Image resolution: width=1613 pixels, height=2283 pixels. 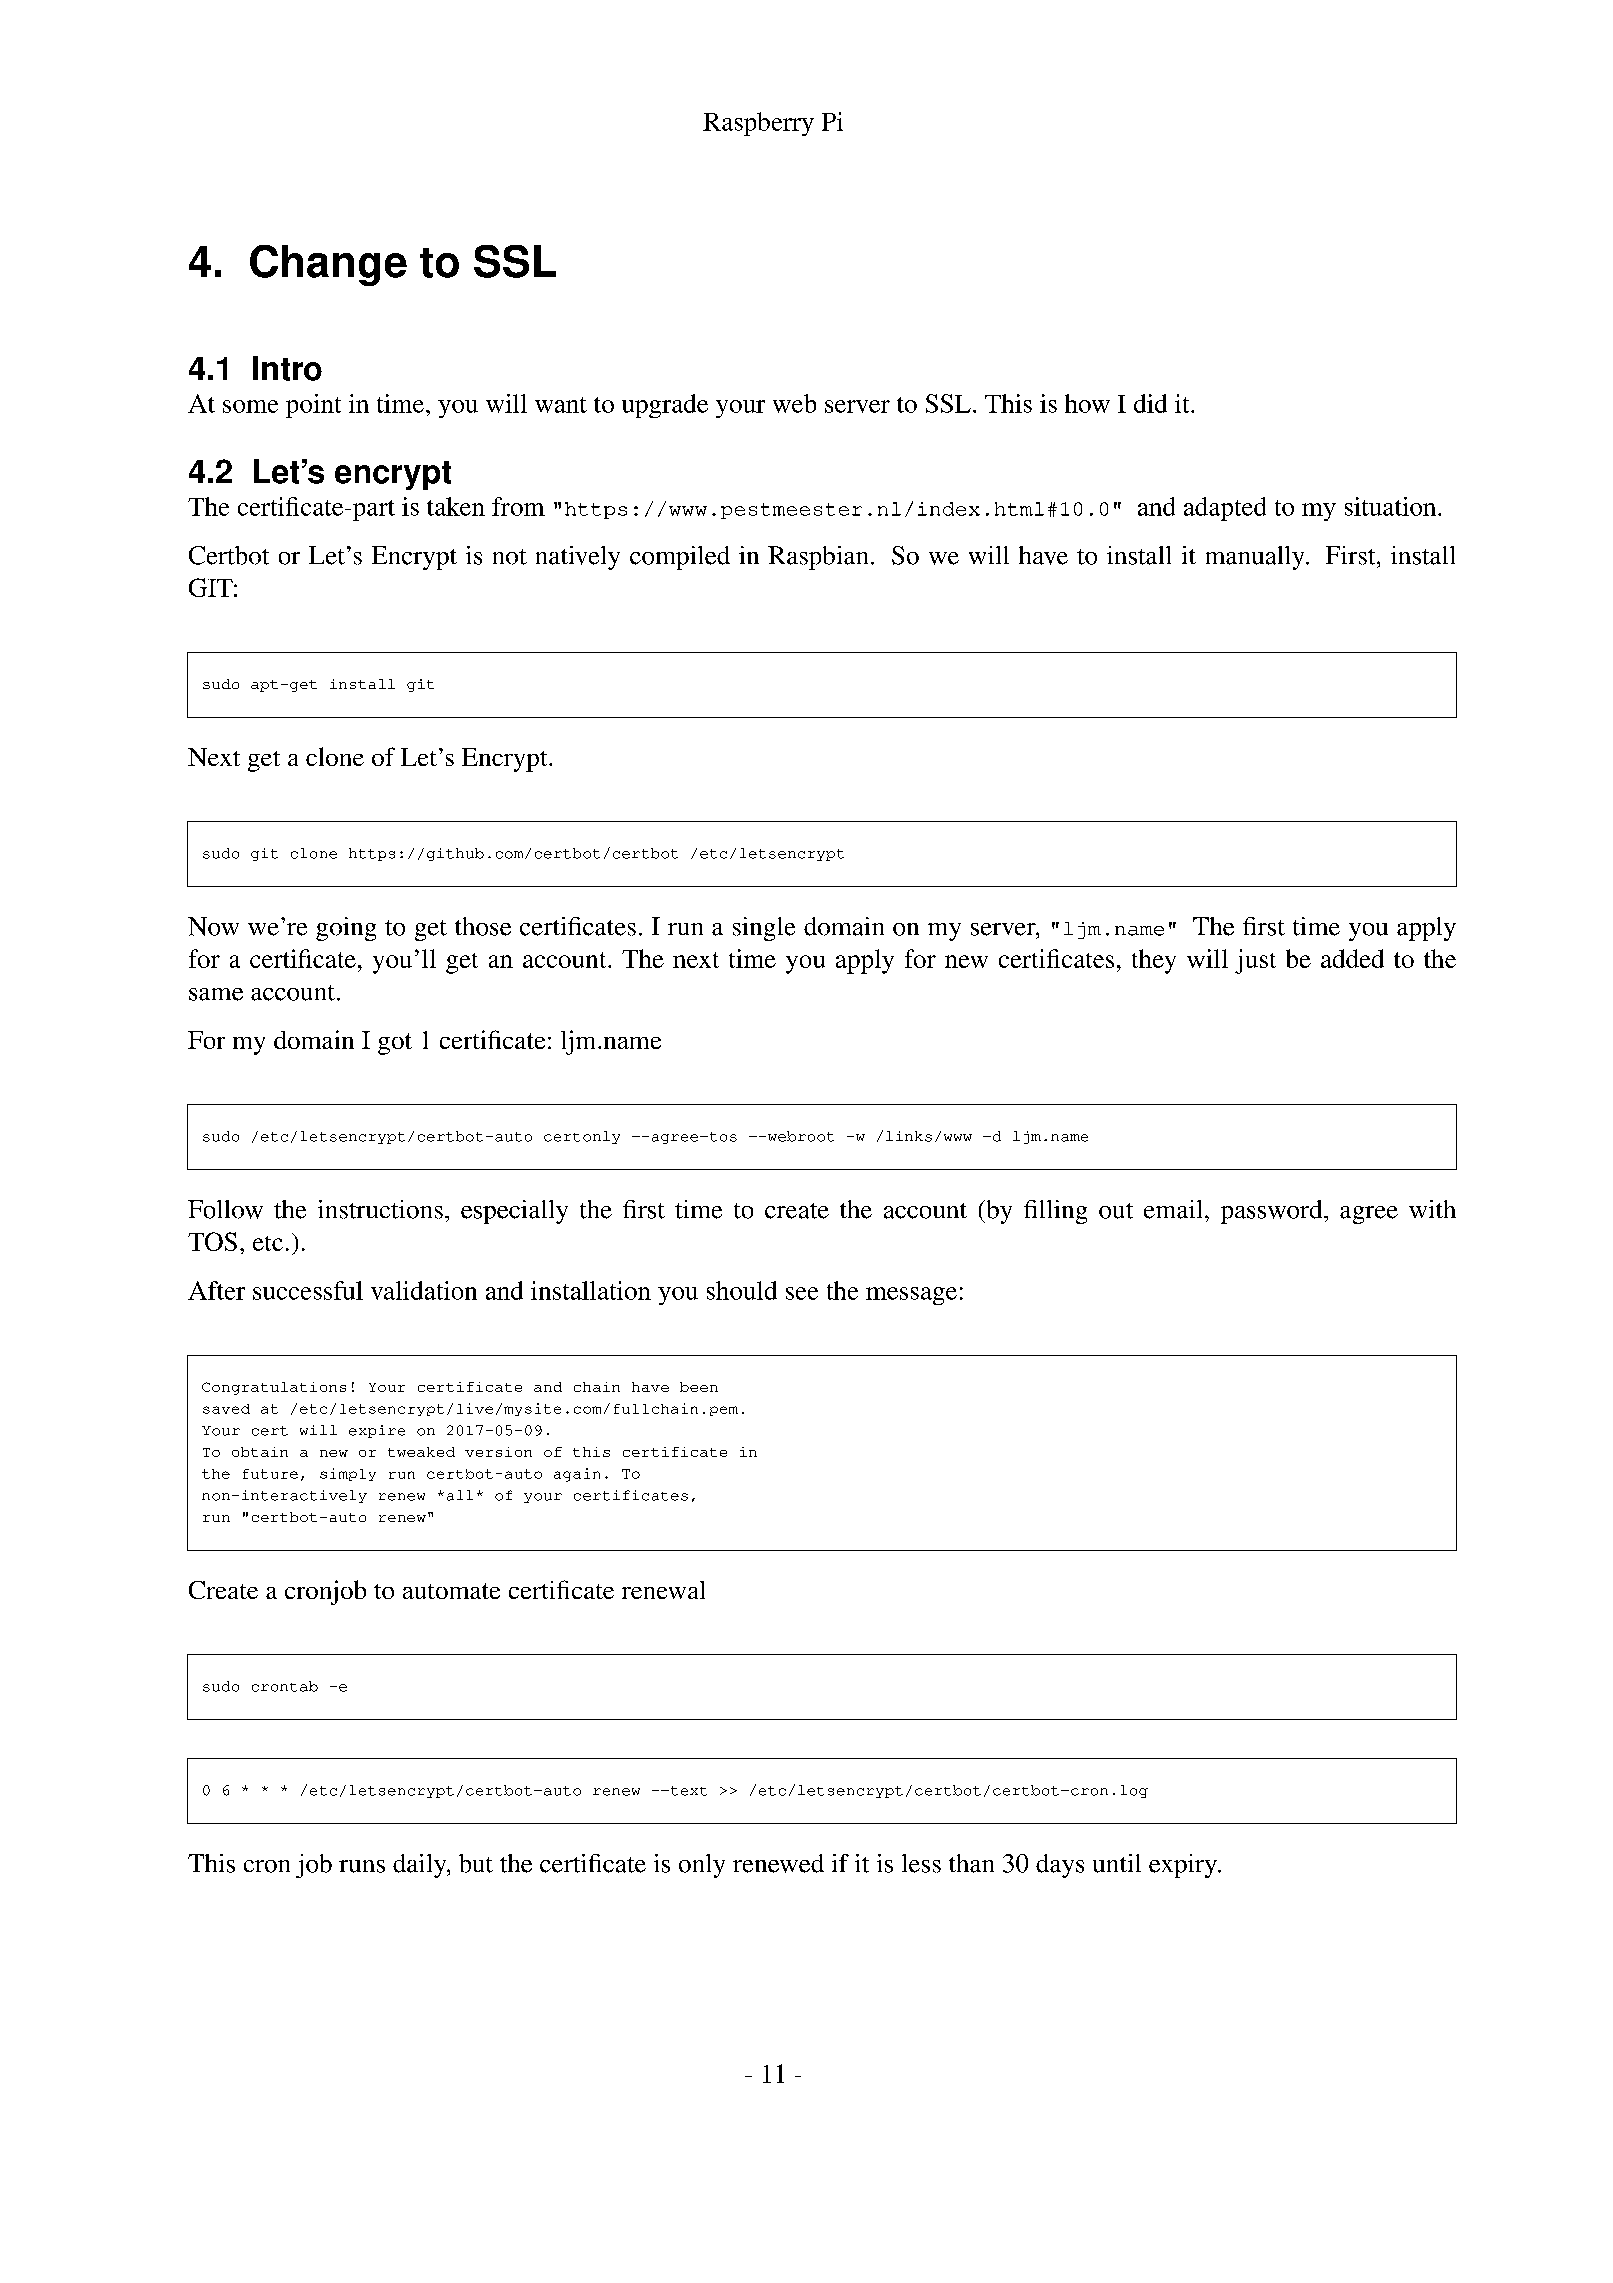 I want to click on taken, so click(x=456, y=506).
